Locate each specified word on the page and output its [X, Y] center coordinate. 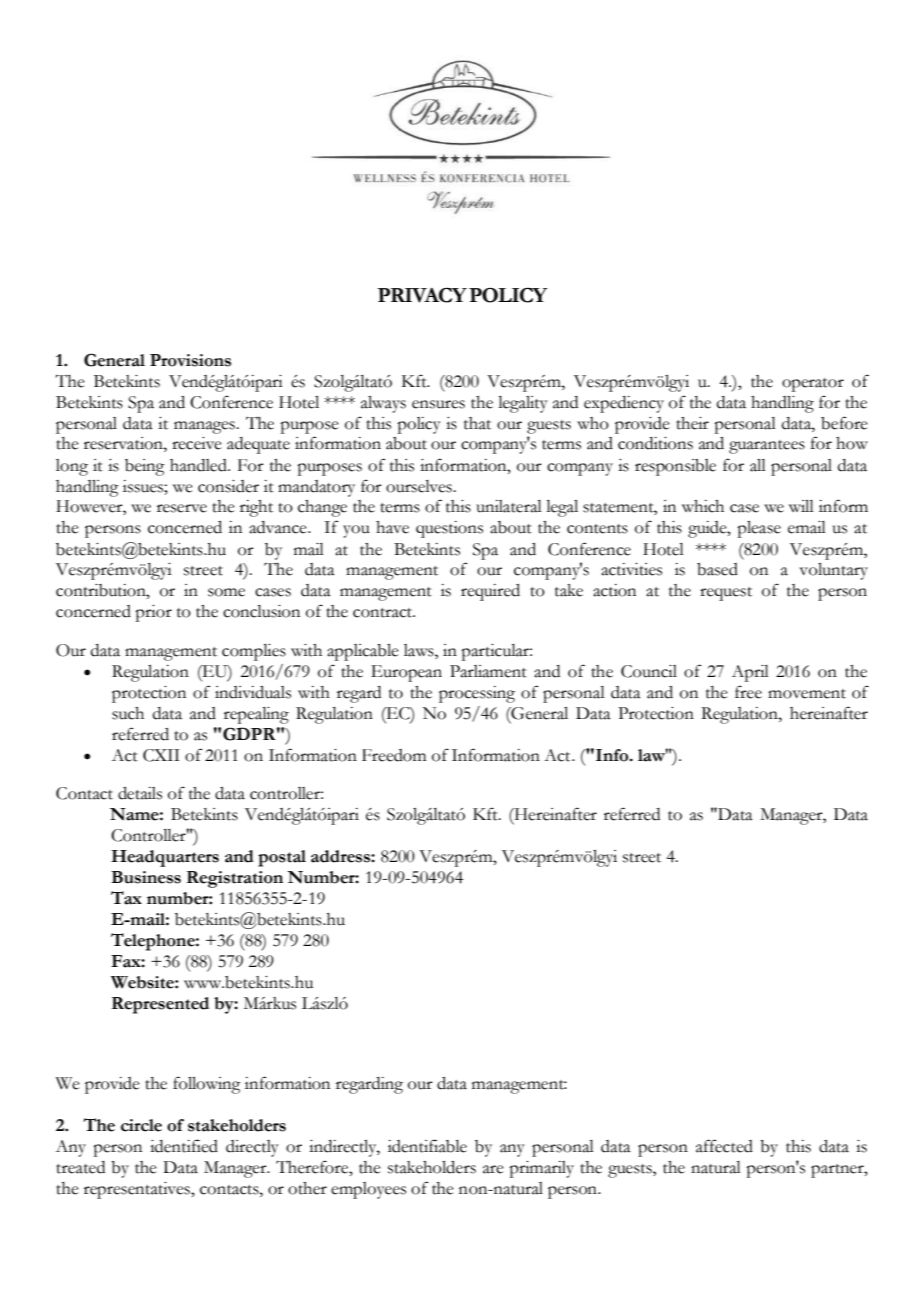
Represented [160, 1005]
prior [153, 613]
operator [813, 385]
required [490, 592]
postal [282, 858]
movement [807, 694]
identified [184, 1146]
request [726, 594]
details [140, 793]
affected [724, 1146]
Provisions [190, 360]
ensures [438, 404]
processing [477, 694]
